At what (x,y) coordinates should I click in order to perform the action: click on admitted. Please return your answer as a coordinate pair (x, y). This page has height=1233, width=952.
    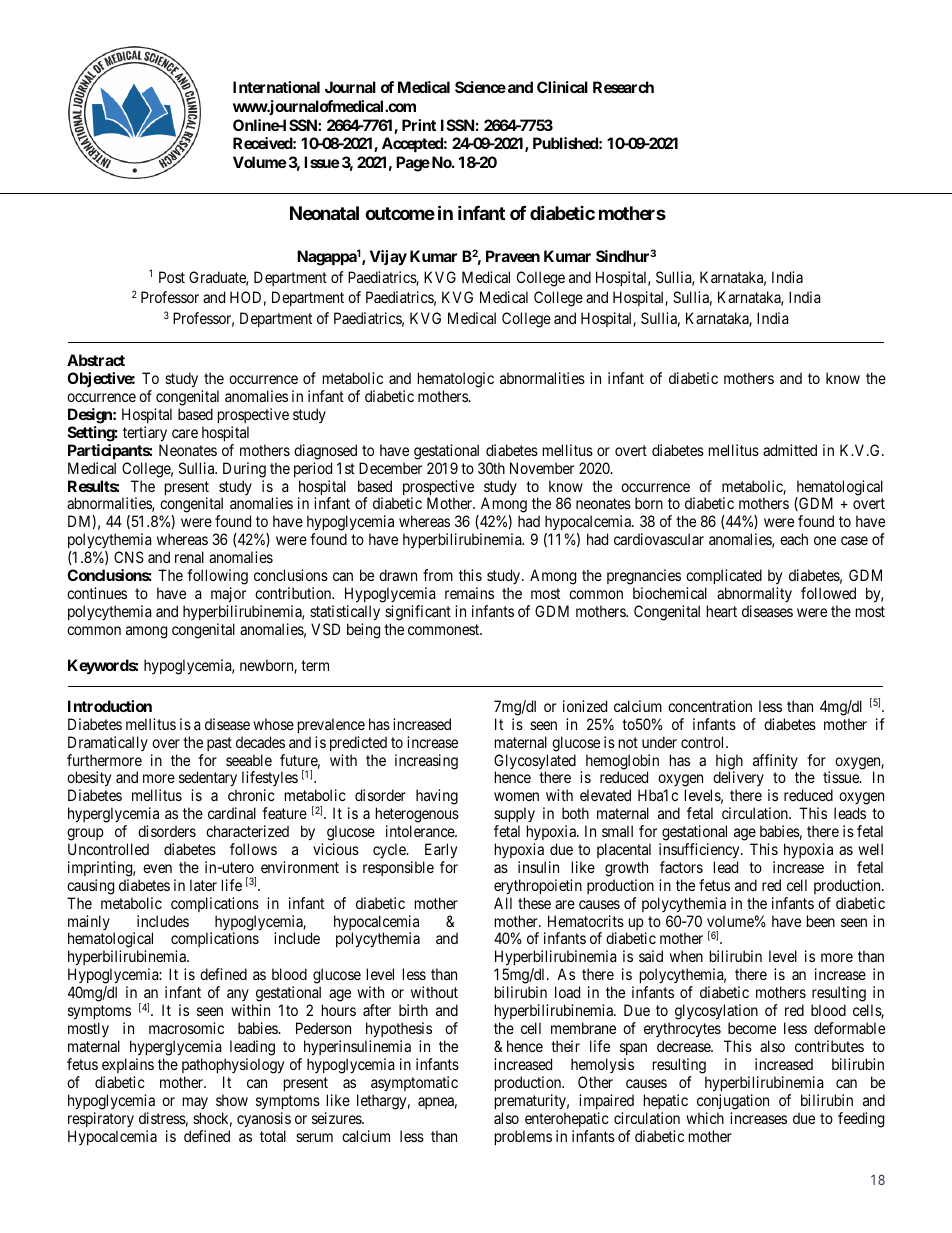
    Looking at the image, I should click on (790, 450).
